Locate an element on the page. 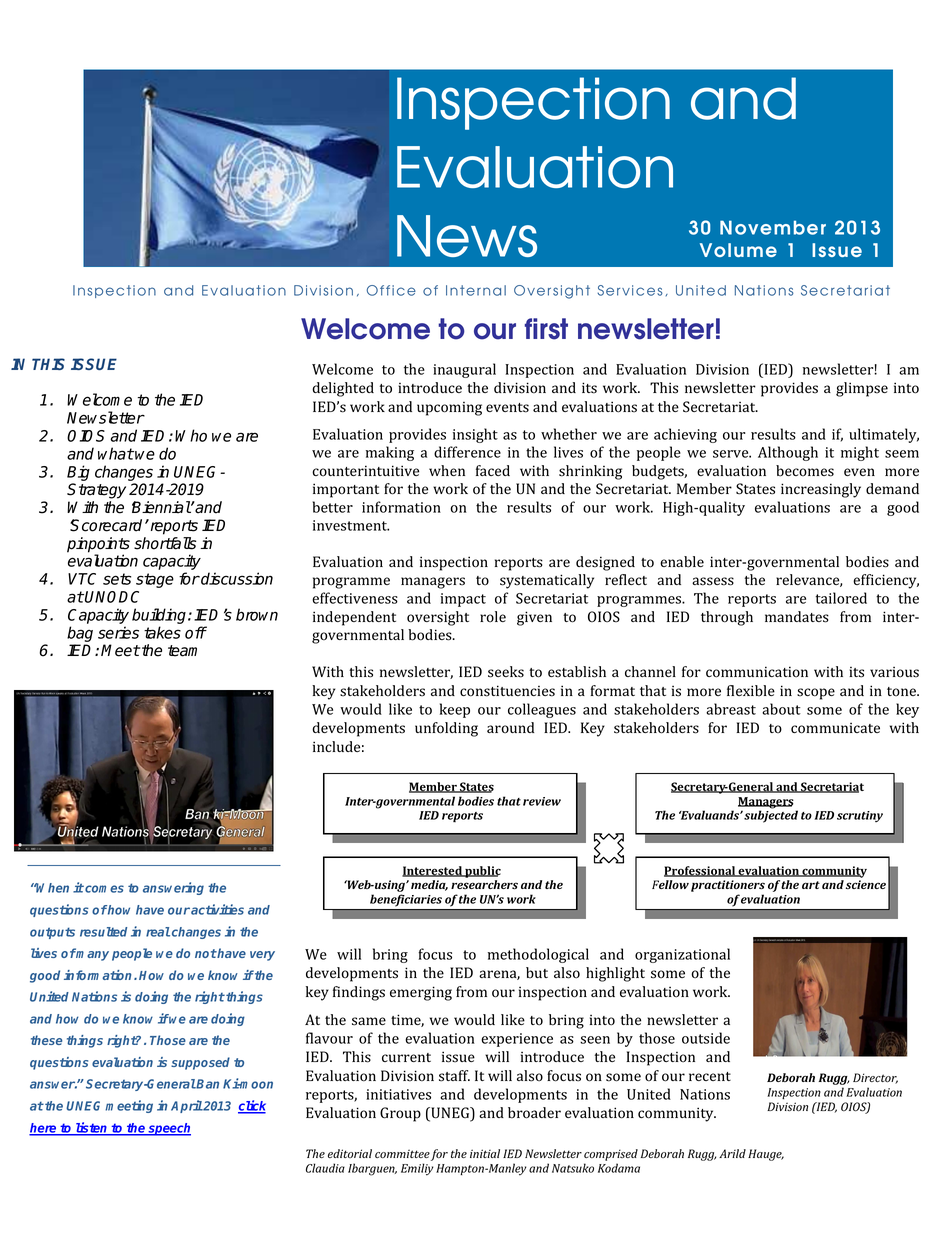 The width and height of the page is (952, 1233). researchers is located at coordinates (484, 885).
